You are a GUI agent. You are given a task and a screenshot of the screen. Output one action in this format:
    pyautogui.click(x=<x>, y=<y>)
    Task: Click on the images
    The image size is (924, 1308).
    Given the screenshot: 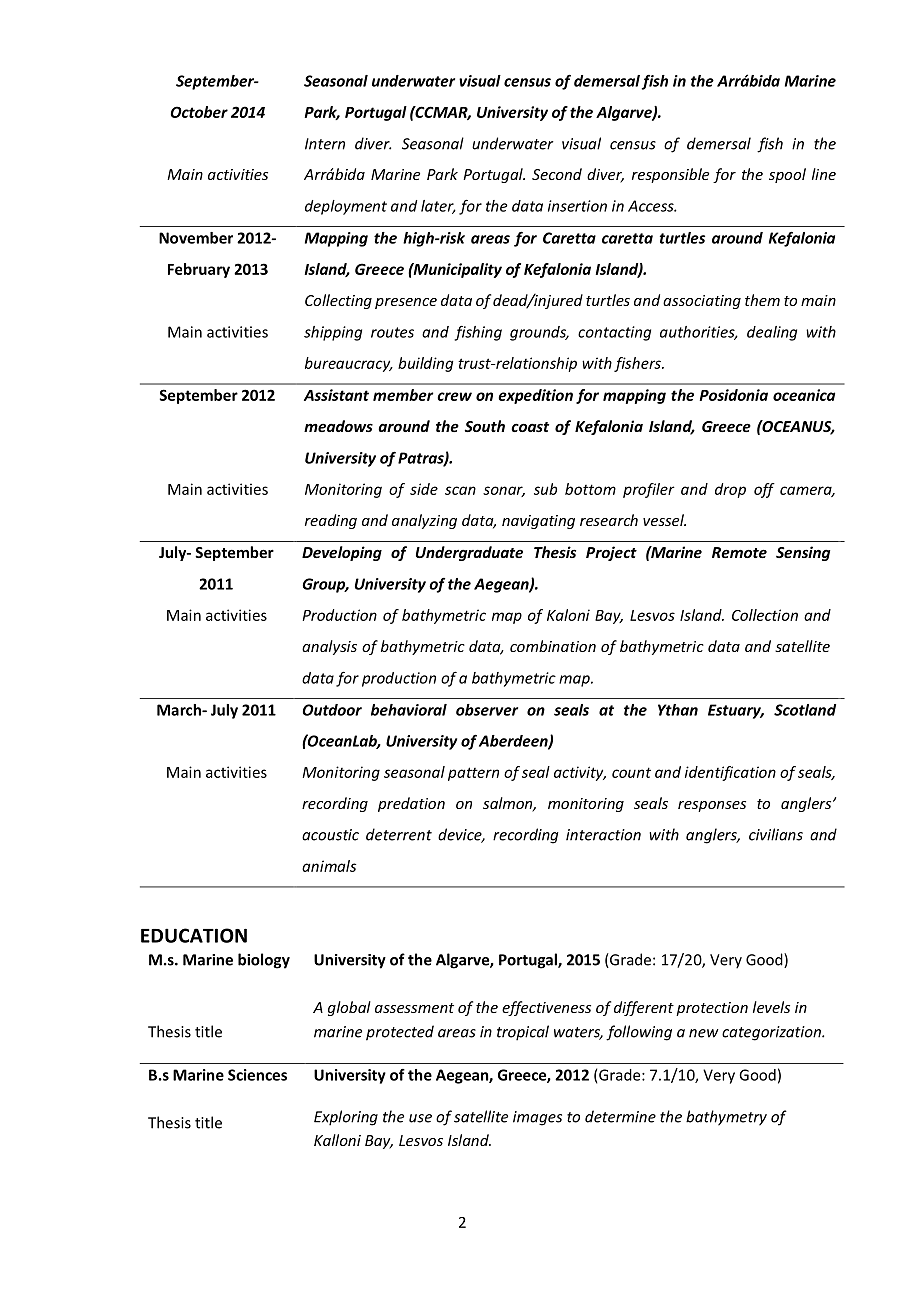 What is the action you would take?
    pyautogui.click(x=537, y=1118)
